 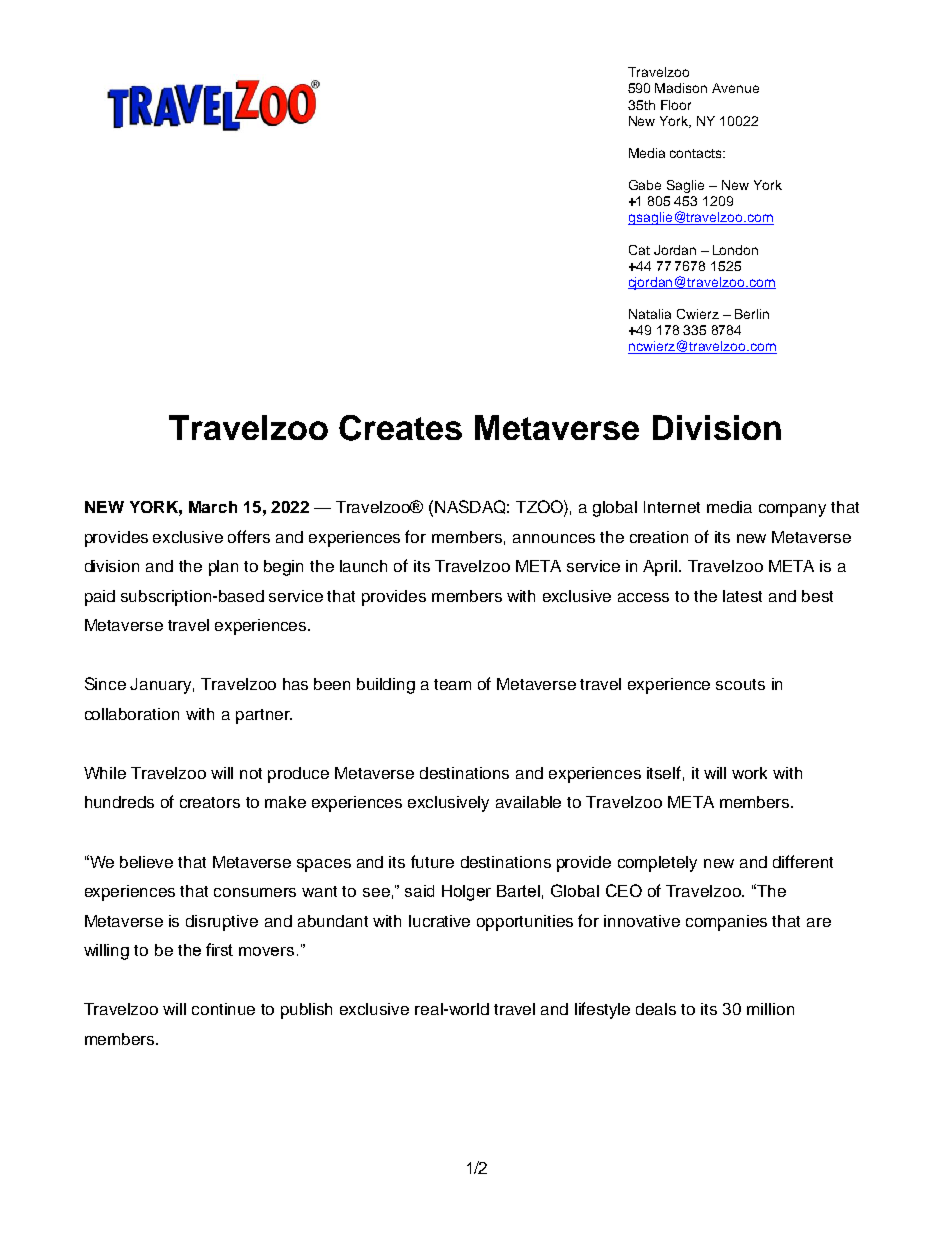 I want to click on January, so click(x=162, y=686).
